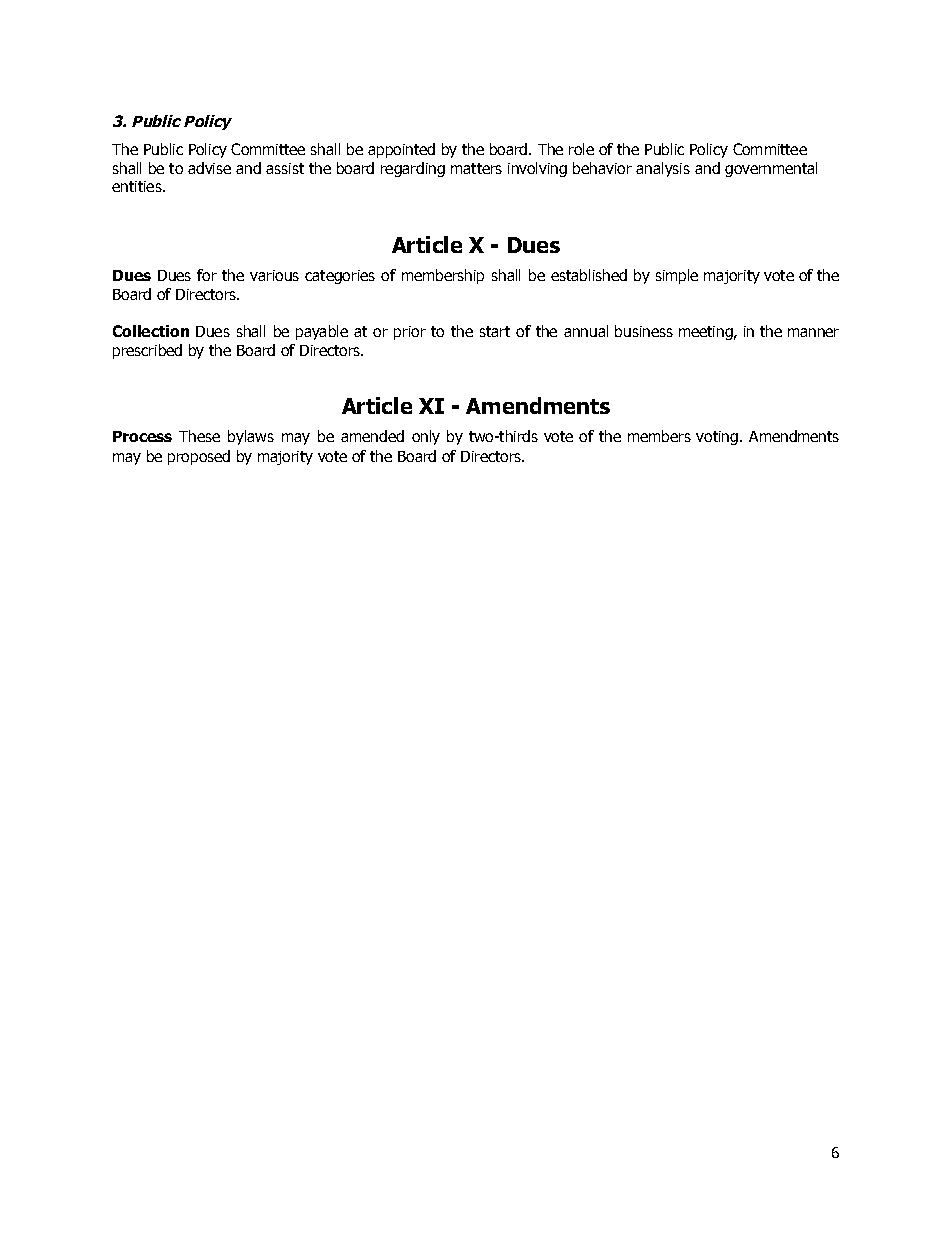 Image resolution: width=952 pixels, height=1233 pixels. I want to click on business, so click(644, 331).
